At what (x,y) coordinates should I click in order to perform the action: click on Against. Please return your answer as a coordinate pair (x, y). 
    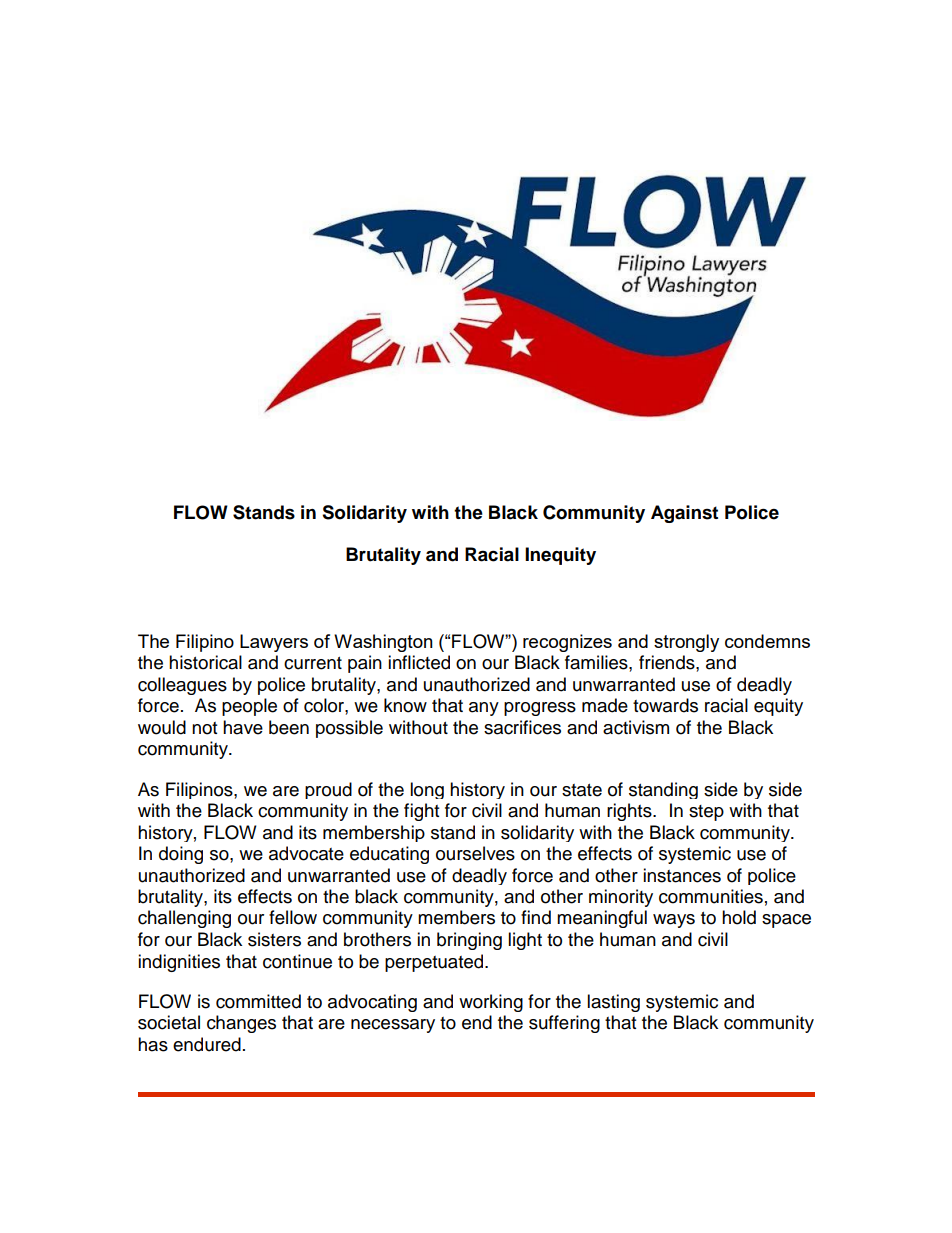
    Looking at the image, I should click on (684, 514).
